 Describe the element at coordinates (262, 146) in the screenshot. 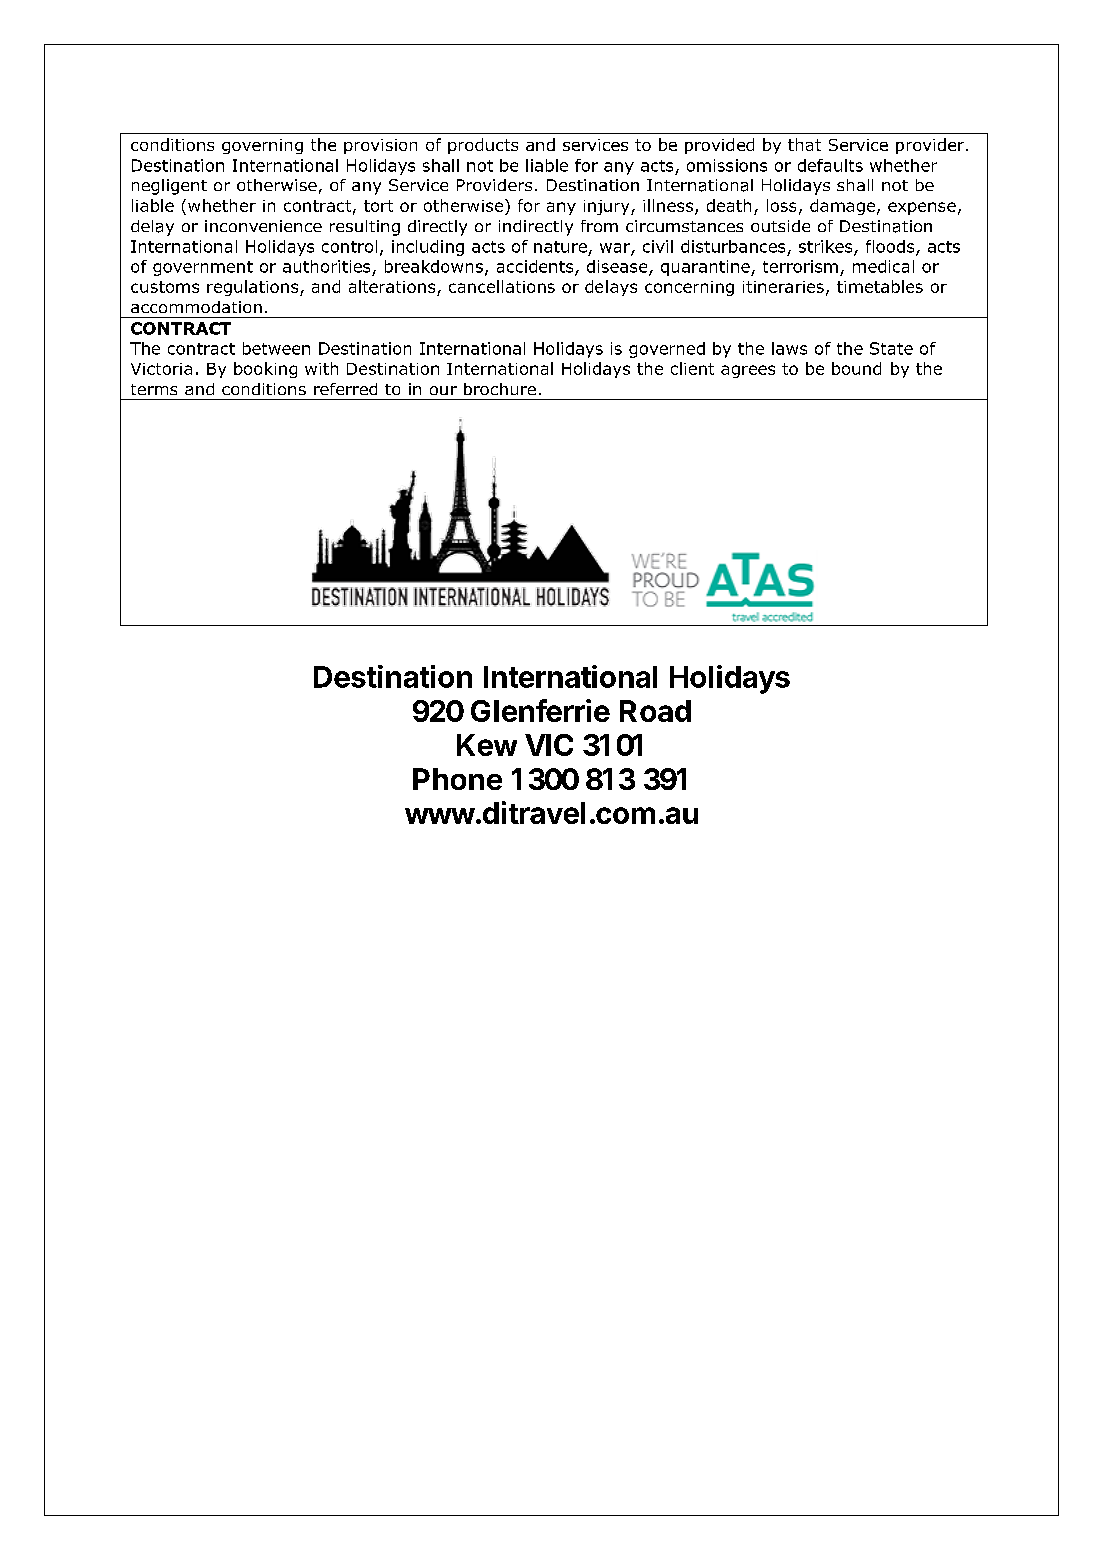

I see `governing` at that location.
